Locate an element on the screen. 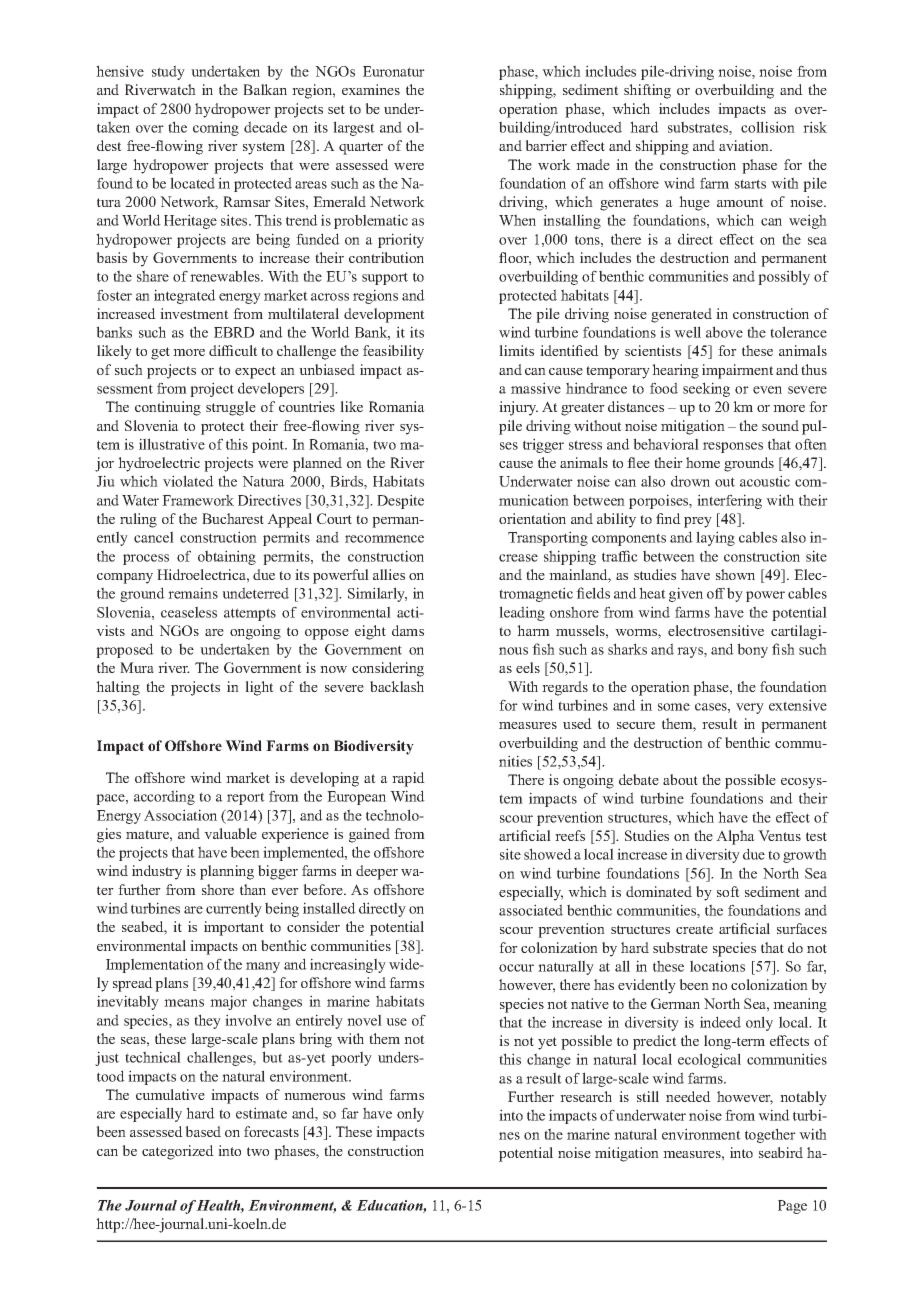  very is located at coordinates (750, 708).
